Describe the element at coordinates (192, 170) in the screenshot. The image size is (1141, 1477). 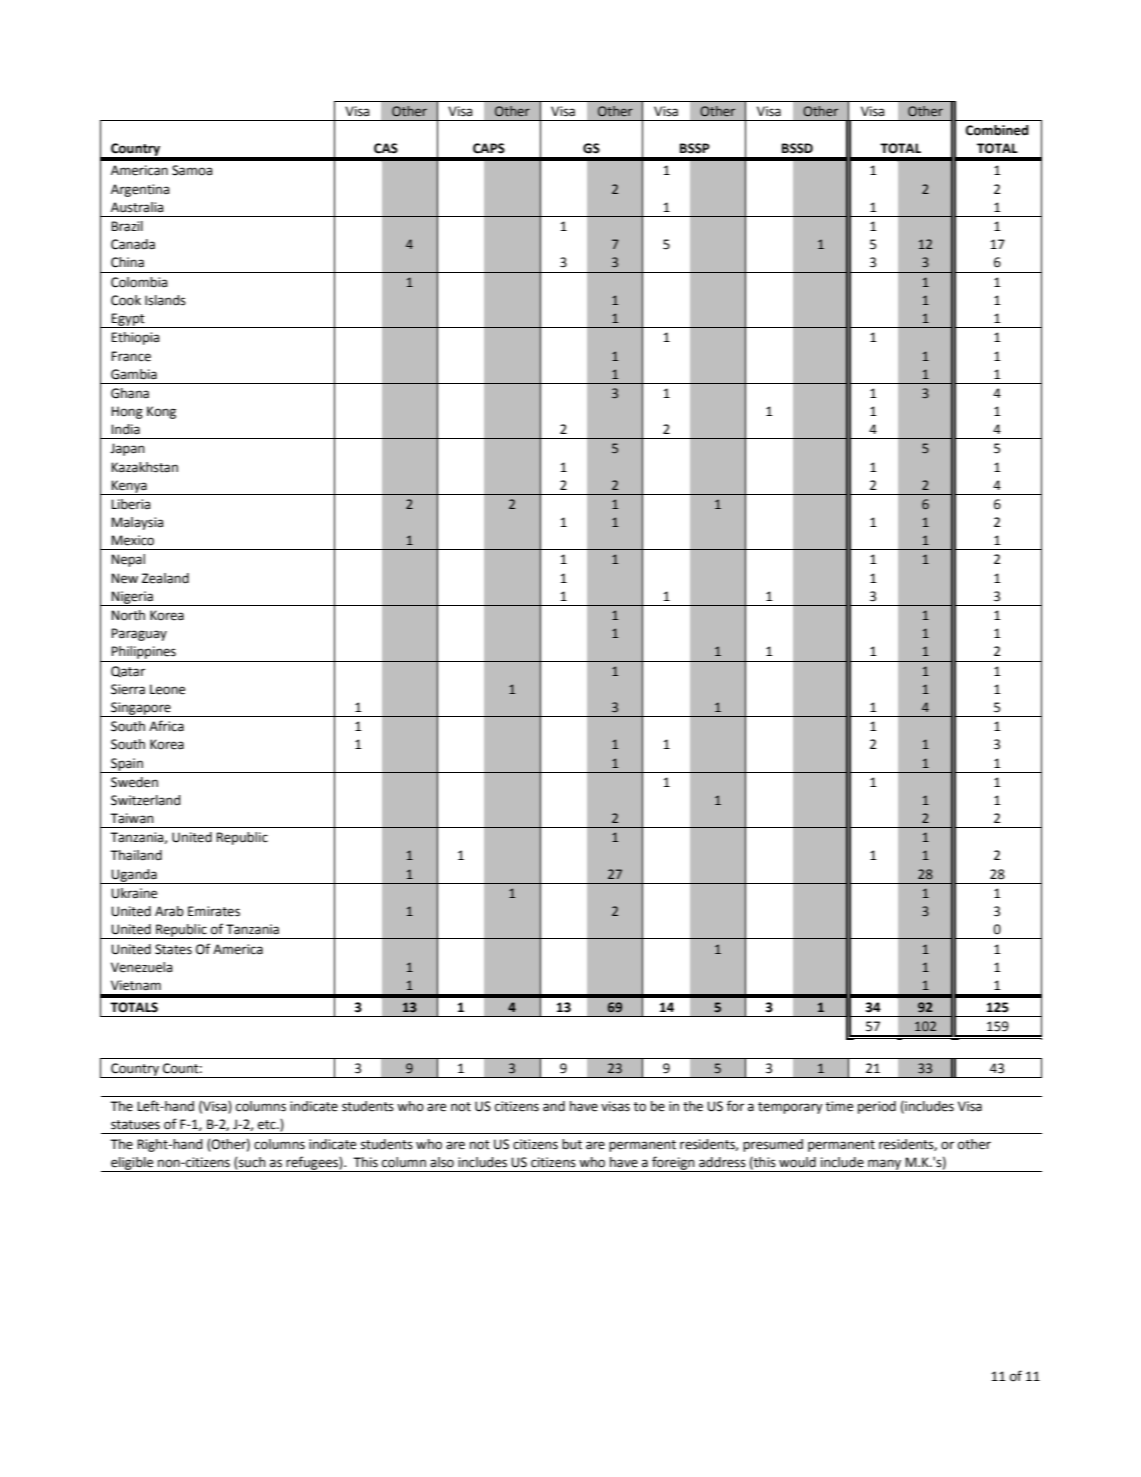
I see `Samoa` at that location.
